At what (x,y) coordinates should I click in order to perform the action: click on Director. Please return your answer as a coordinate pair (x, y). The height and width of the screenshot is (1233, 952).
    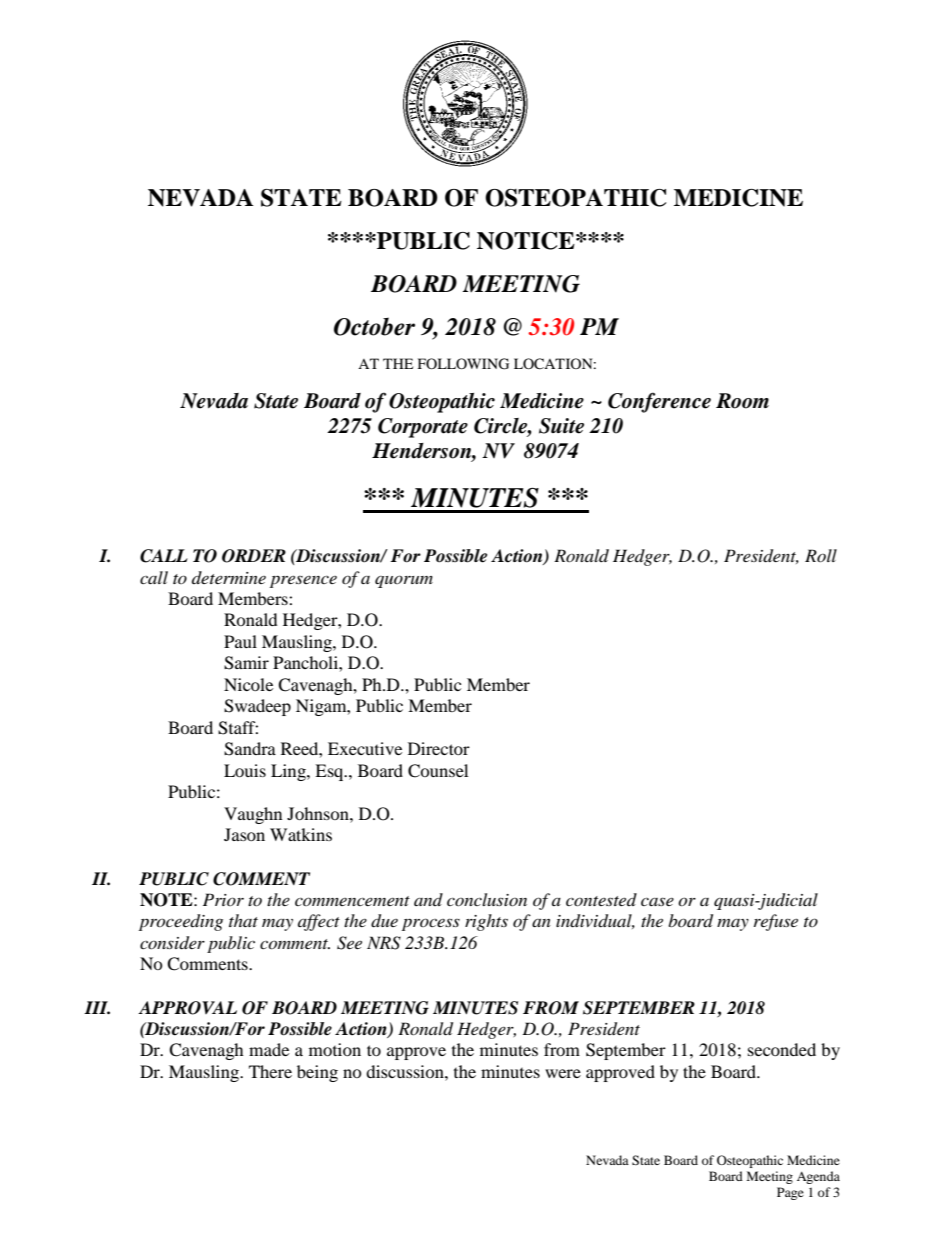
    Looking at the image, I should click on (439, 748).
